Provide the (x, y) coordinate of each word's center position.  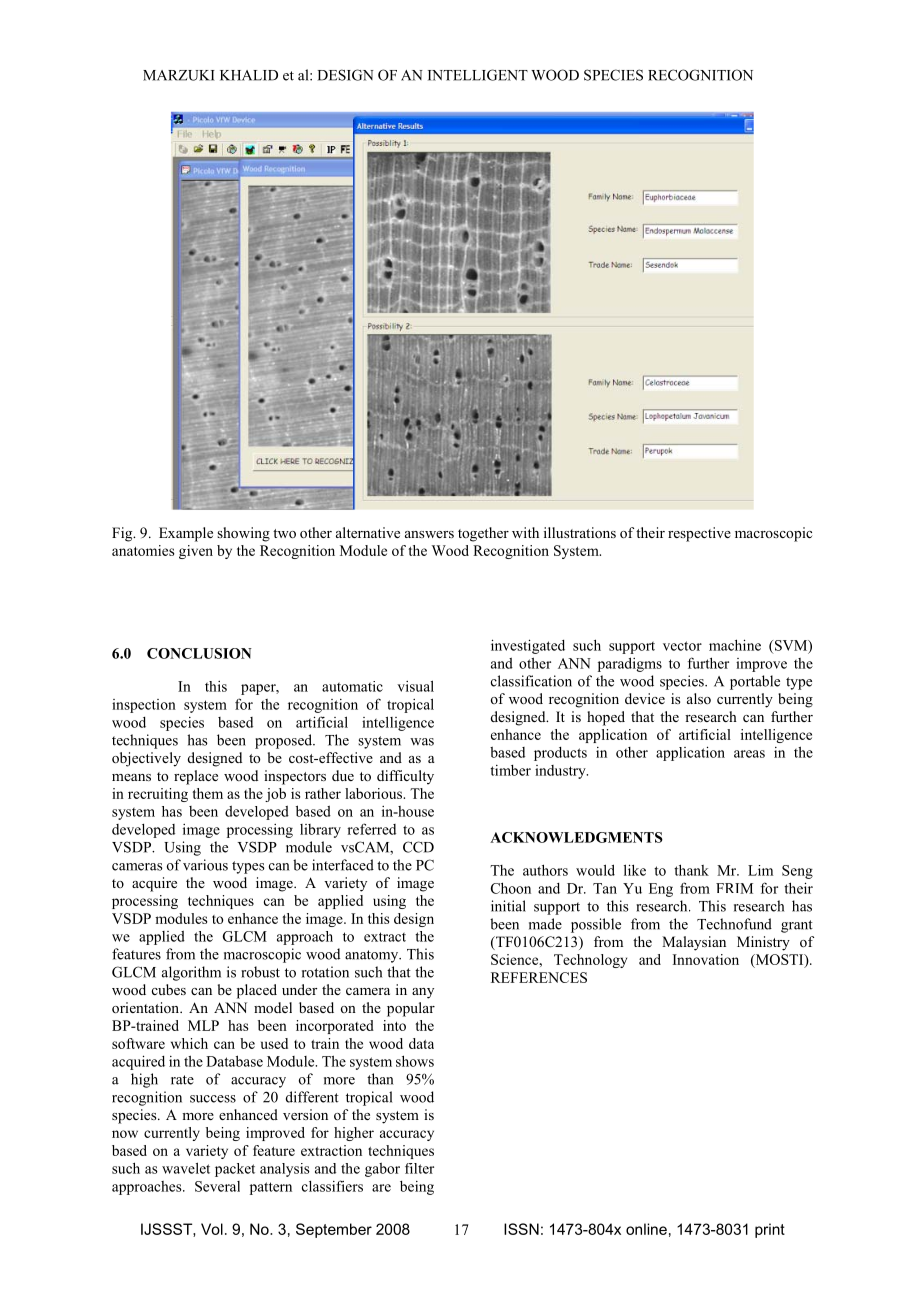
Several (217, 1186)
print (770, 1230)
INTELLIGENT (478, 75)
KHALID (249, 75)
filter (419, 1168)
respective (699, 534)
